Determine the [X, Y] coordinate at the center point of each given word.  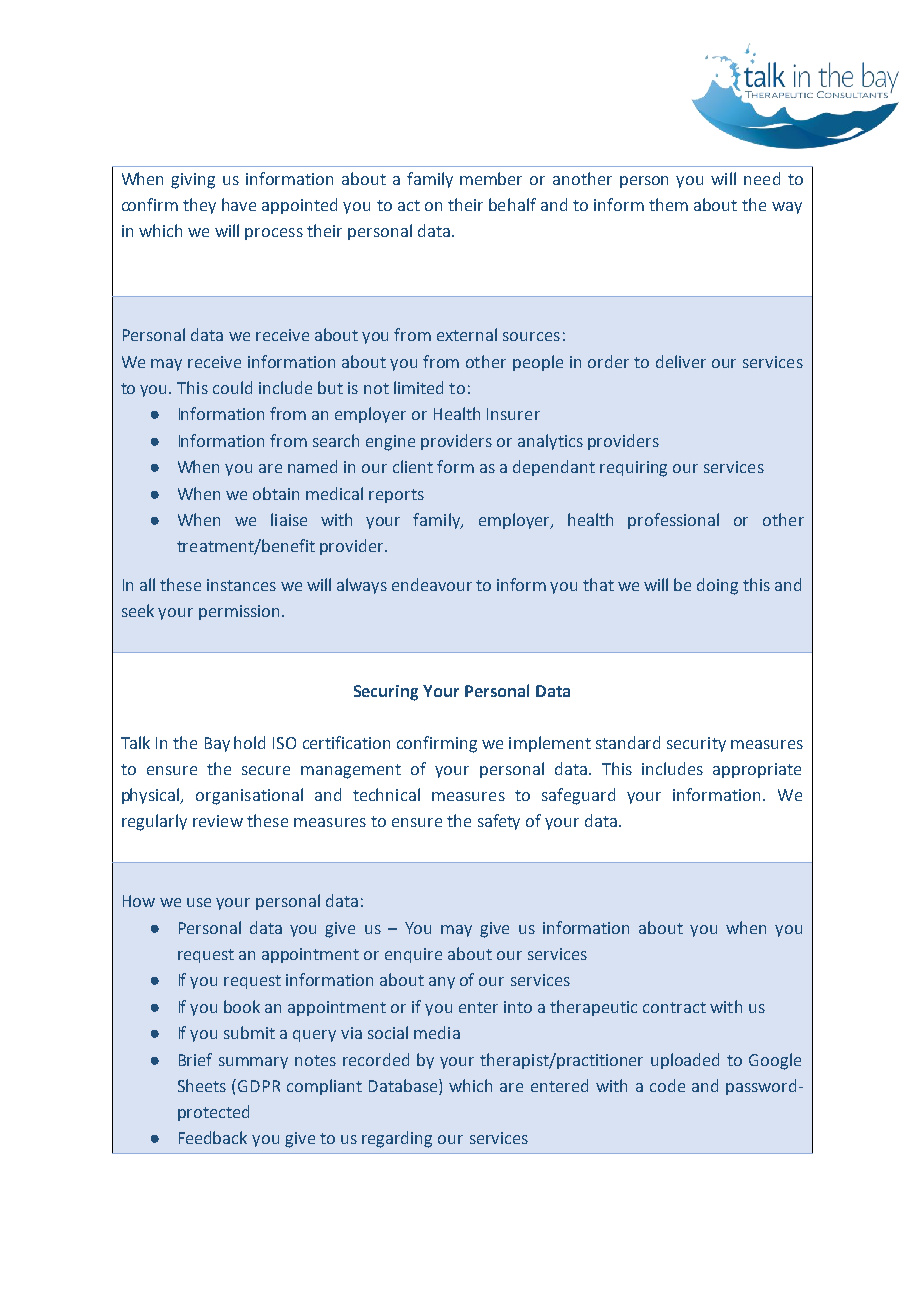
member [491, 178]
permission [239, 612]
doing [717, 586]
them [668, 204]
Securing [386, 693]
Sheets [202, 1085]
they [199, 206]
